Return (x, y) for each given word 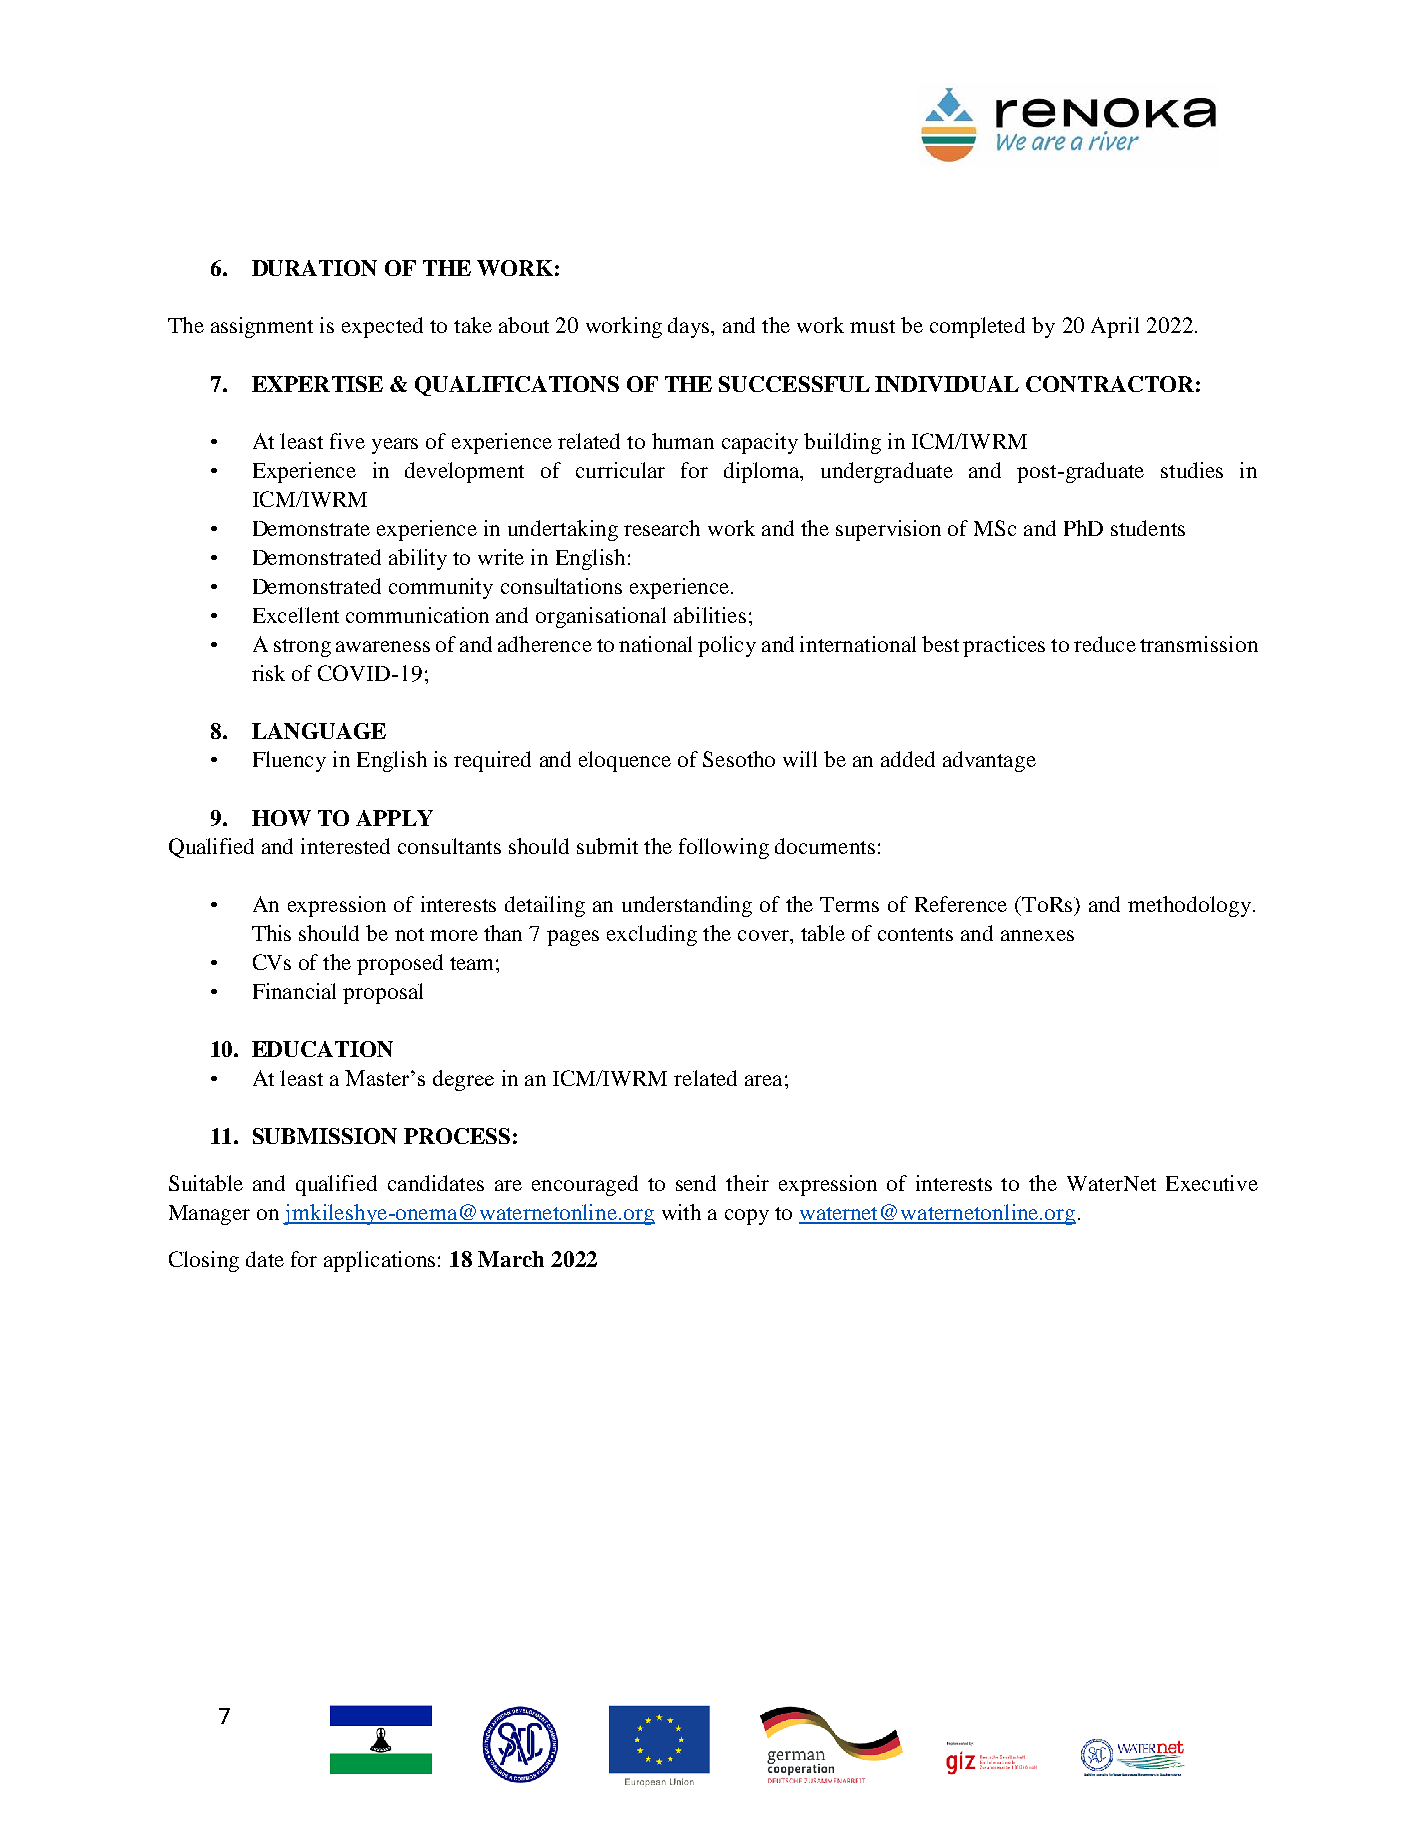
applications (379, 1261)
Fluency (289, 761)
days (690, 327)
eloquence (625, 761)
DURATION (314, 268)
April (1115, 327)
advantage (989, 761)
